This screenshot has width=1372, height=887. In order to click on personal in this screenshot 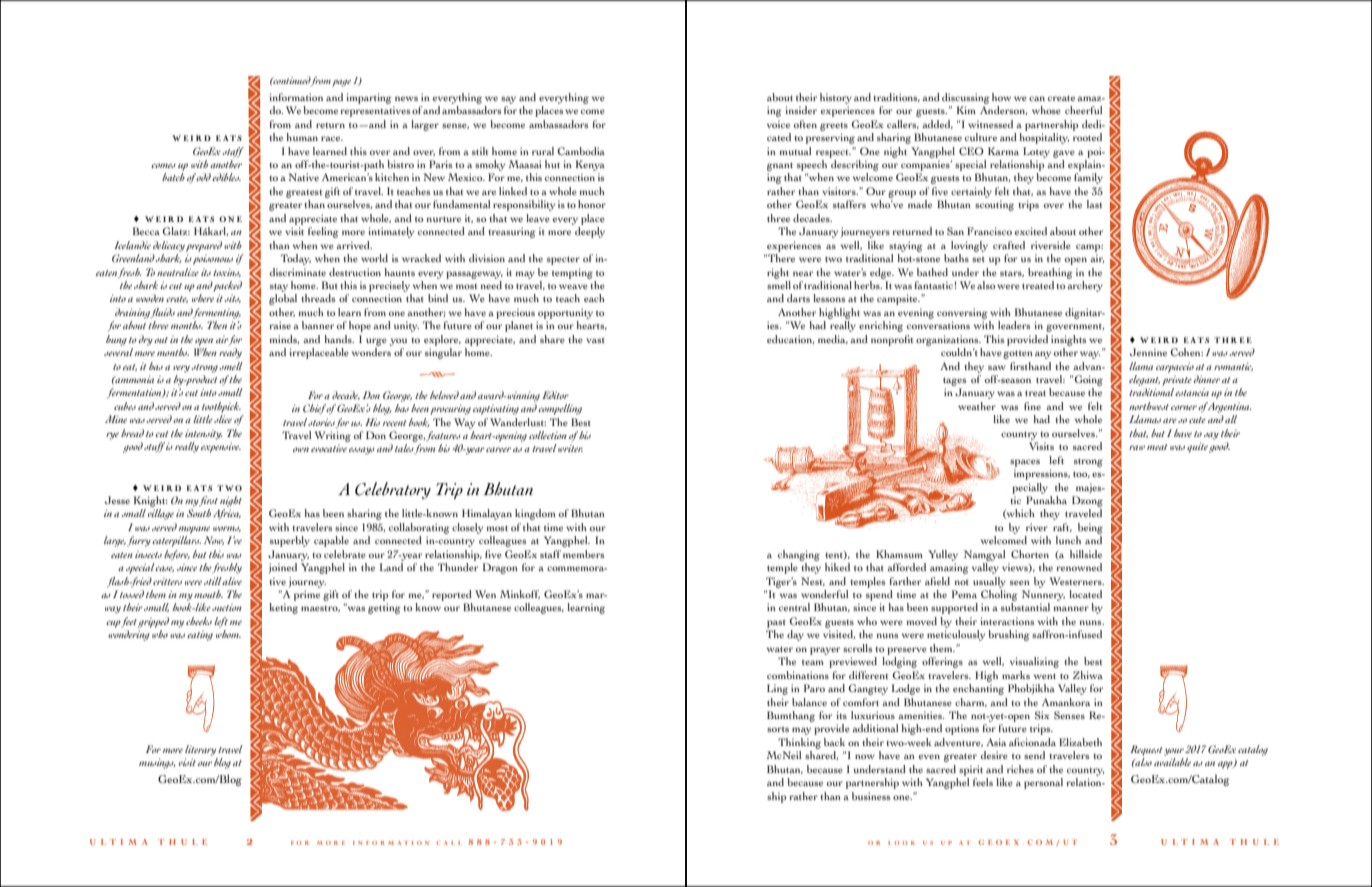, I will do `click(1043, 783)`.
